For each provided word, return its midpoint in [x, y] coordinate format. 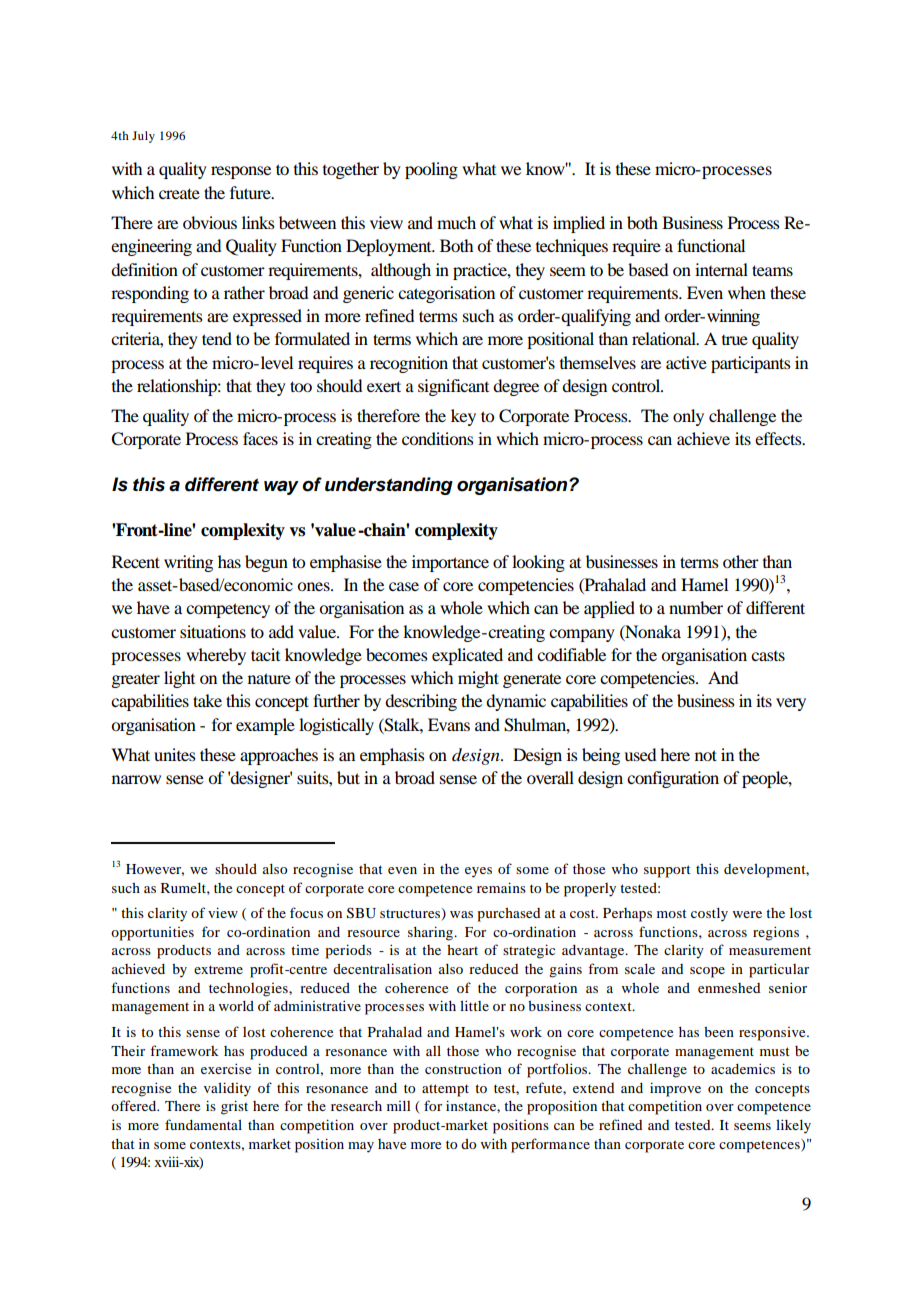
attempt [445, 1090]
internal [721, 269]
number [696, 607]
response [241, 172]
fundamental [203, 1124]
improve [675, 1089]
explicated [467, 656]
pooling [431, 170]
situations [213, 631]
